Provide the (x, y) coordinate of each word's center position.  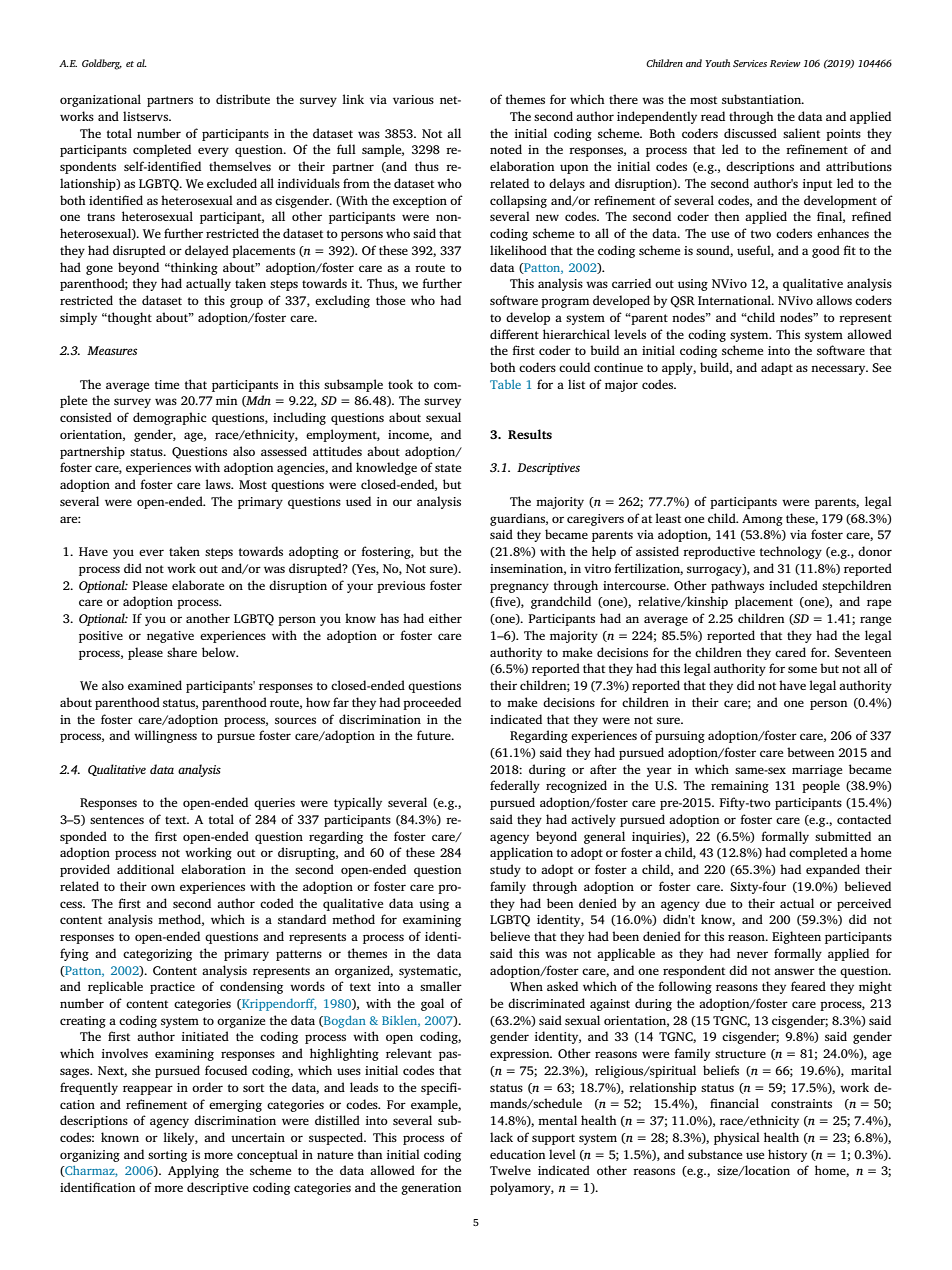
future (435, 735)
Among (762, 520)
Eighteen (796, 937)
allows (834, 300)
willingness (165, 736)
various (413, 99)
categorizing (157, 955)
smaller (441, 986)
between (811, 752)
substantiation (762, 99)
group (246, 303)
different (514, 334)
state (448, 468)
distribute (243, 99)
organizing (90, 1156)
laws (219, 484)
